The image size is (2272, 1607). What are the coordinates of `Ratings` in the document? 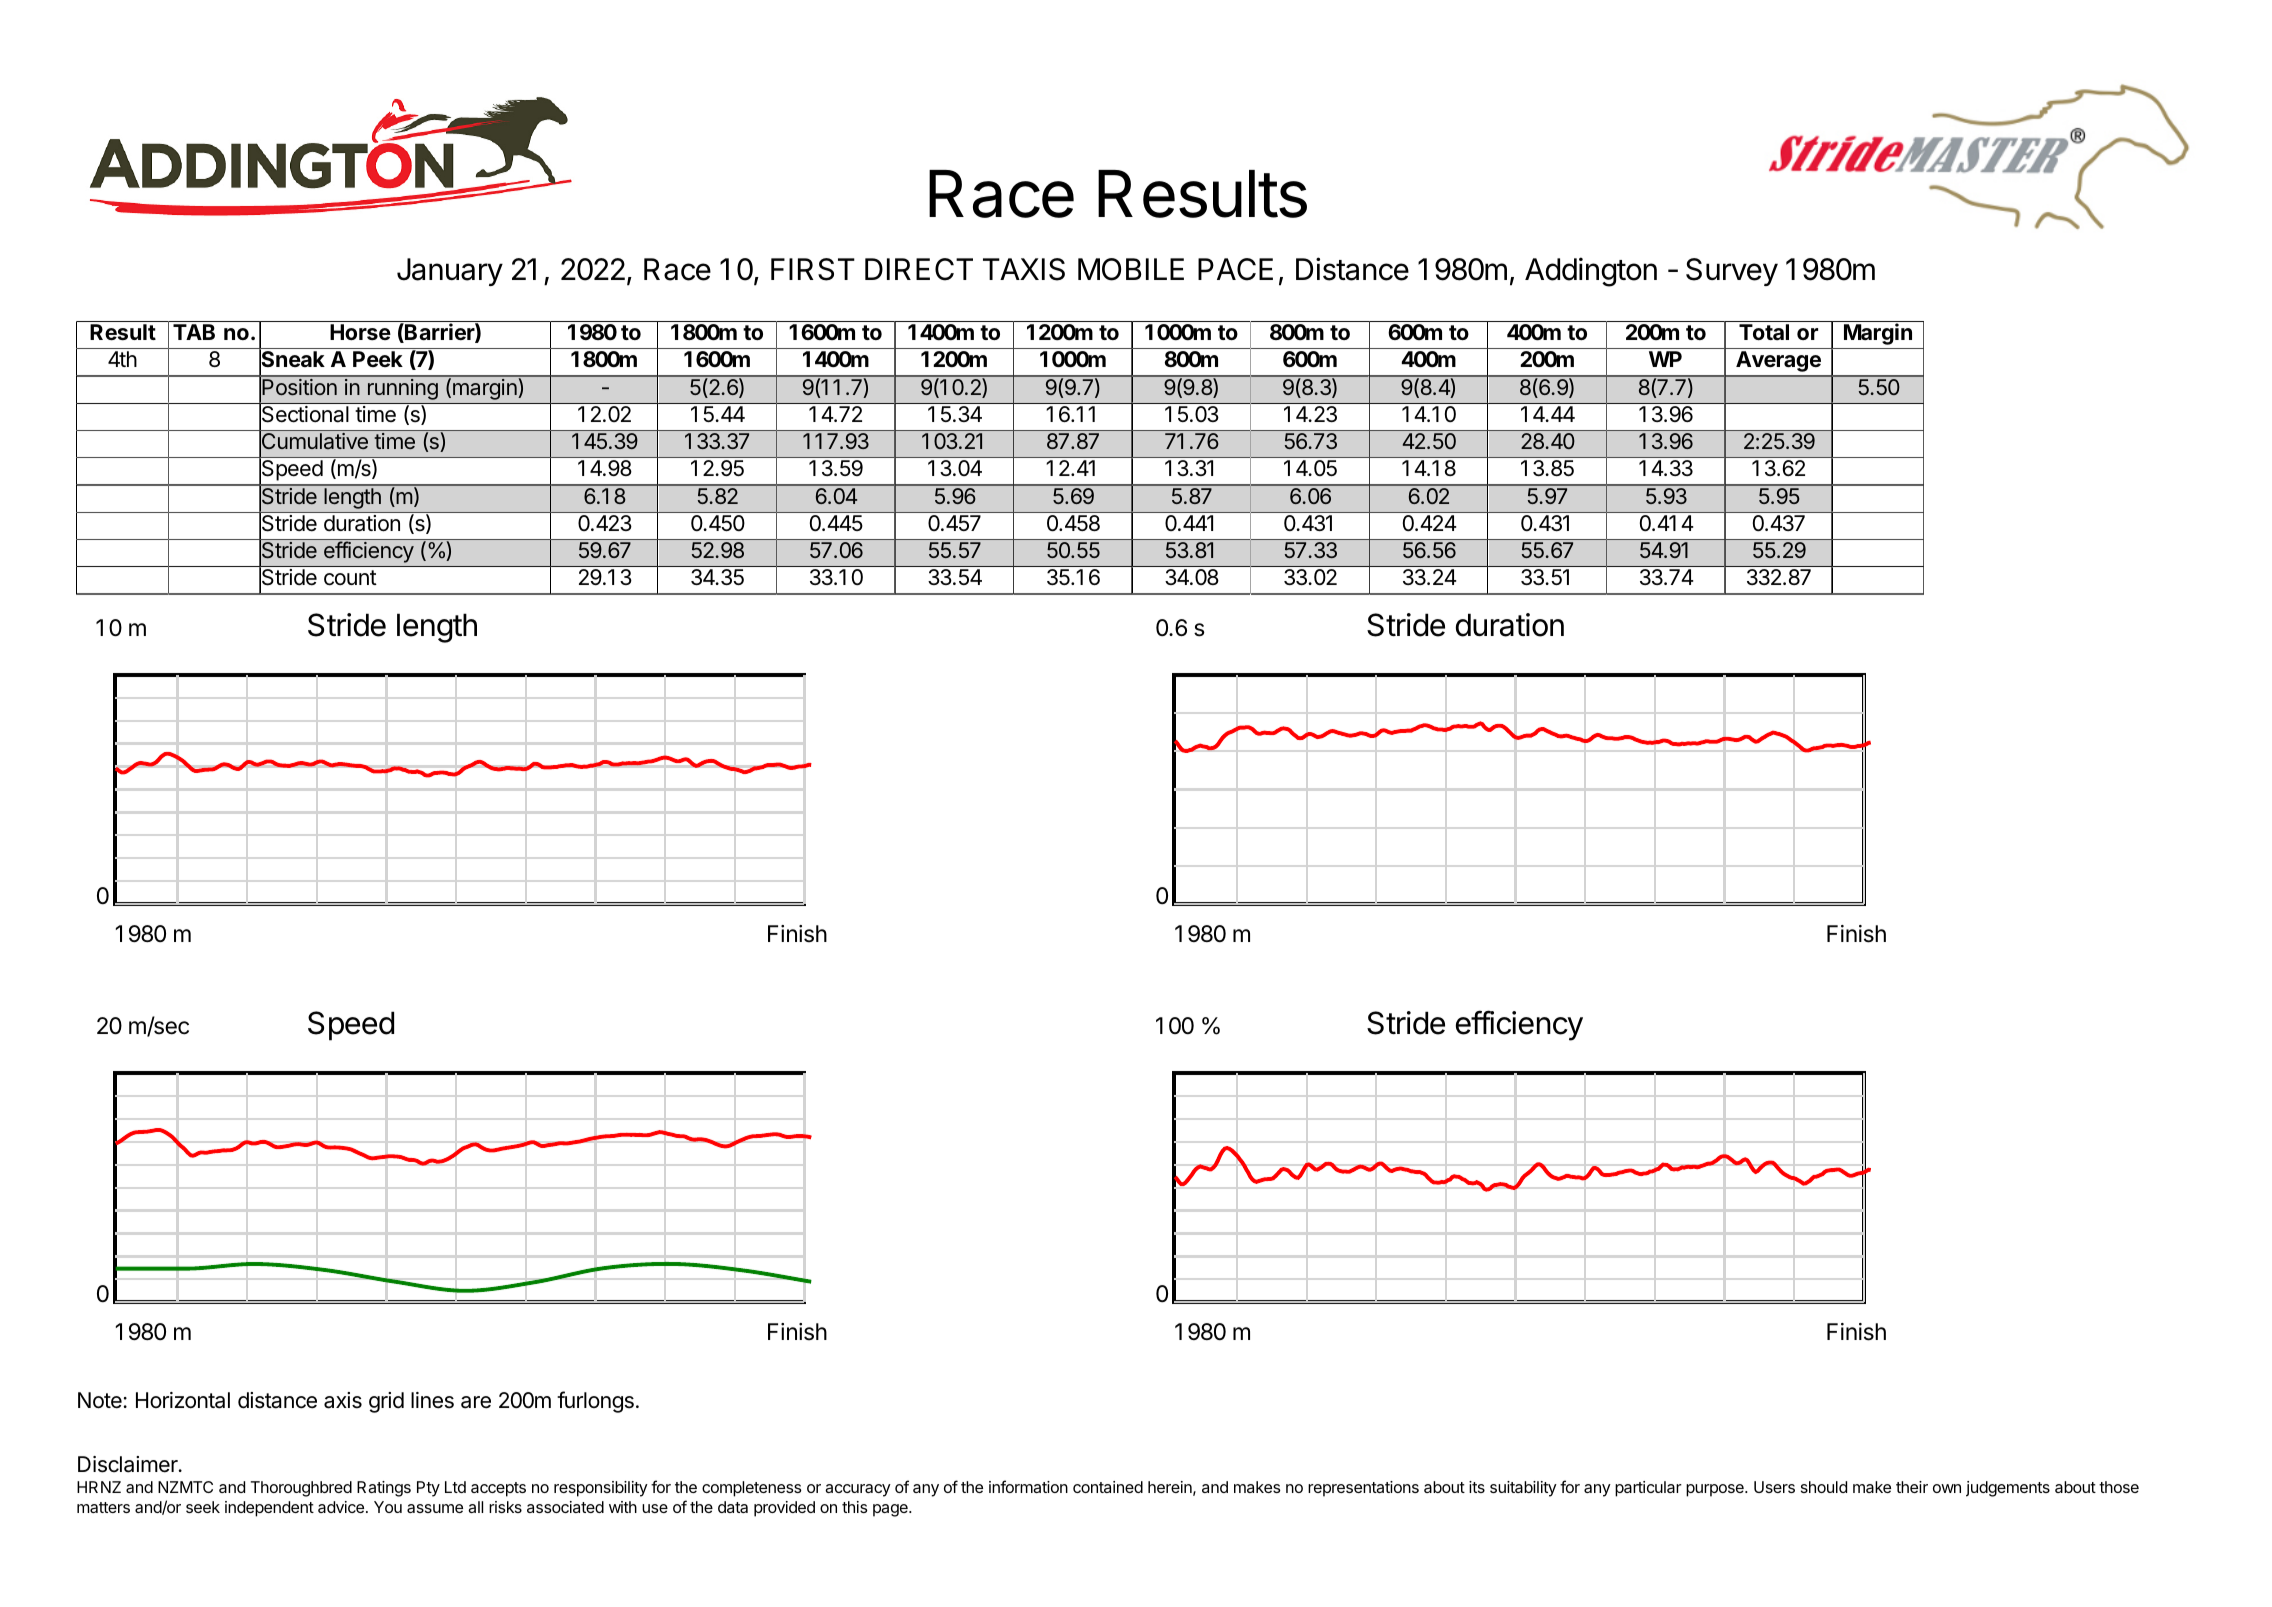 It's located at (384, 1489).
